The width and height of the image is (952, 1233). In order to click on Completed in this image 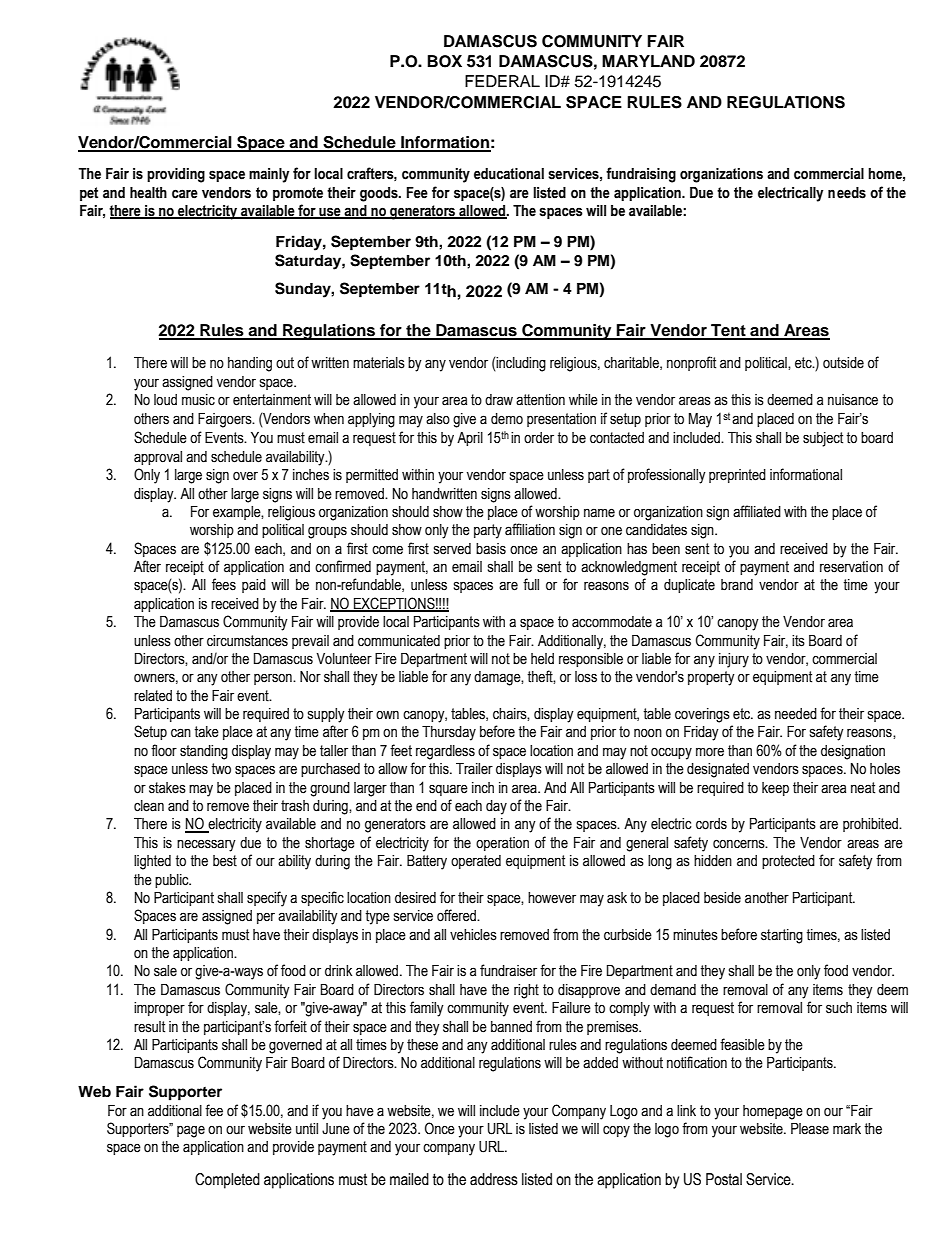, I will do `click(227, 1181)`.
